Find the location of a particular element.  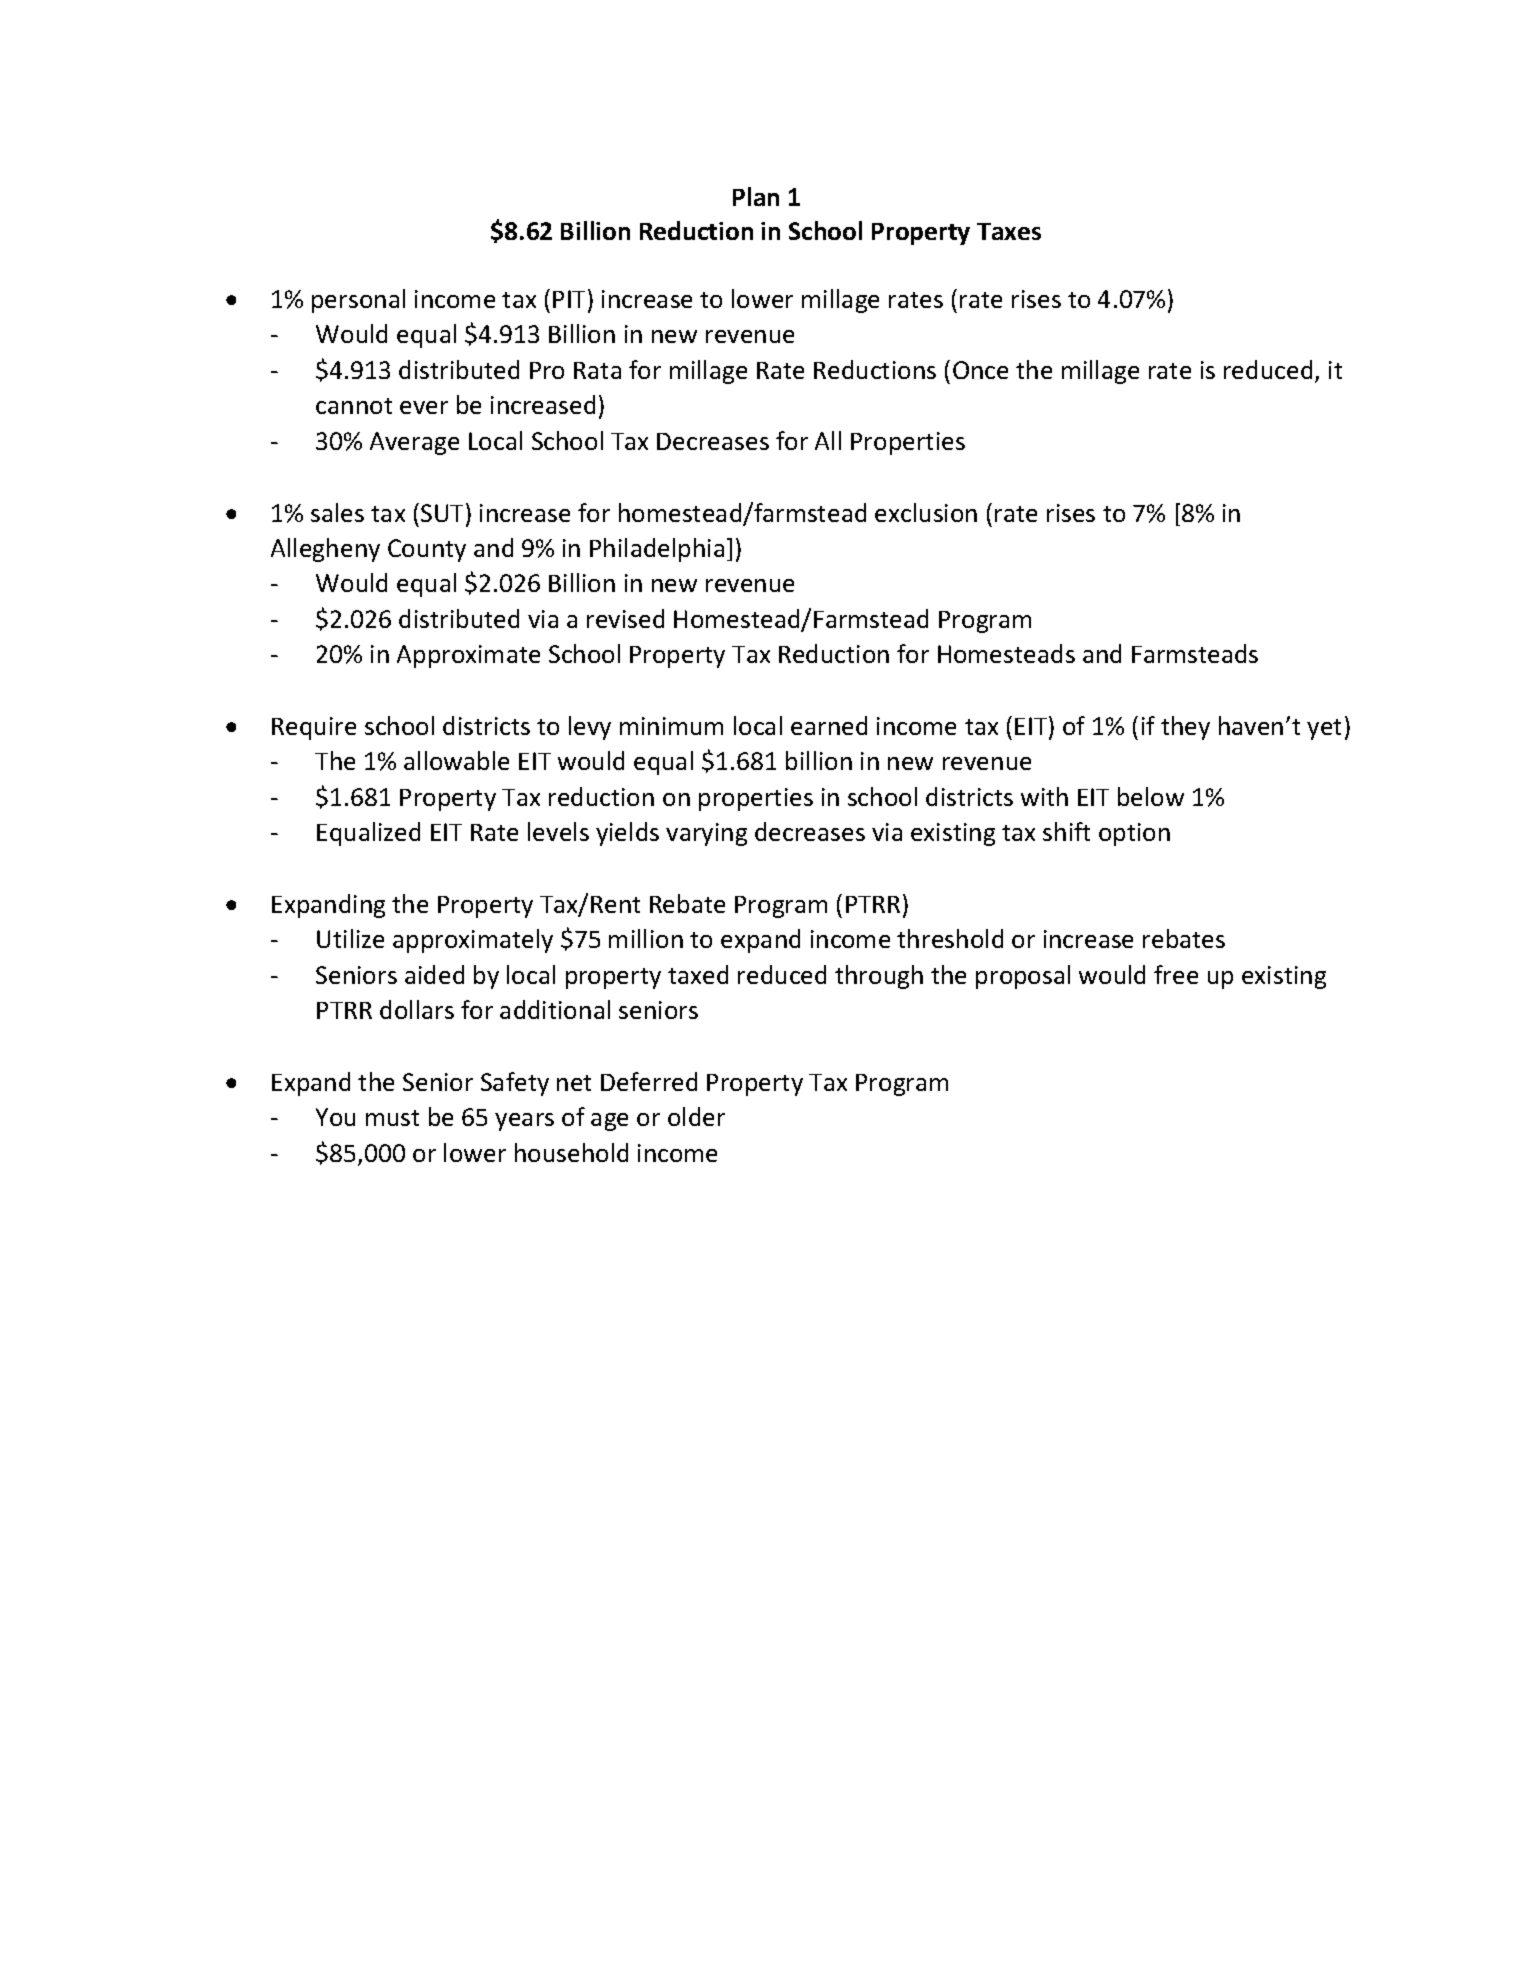

older is located at coordinates (696, 1116).
